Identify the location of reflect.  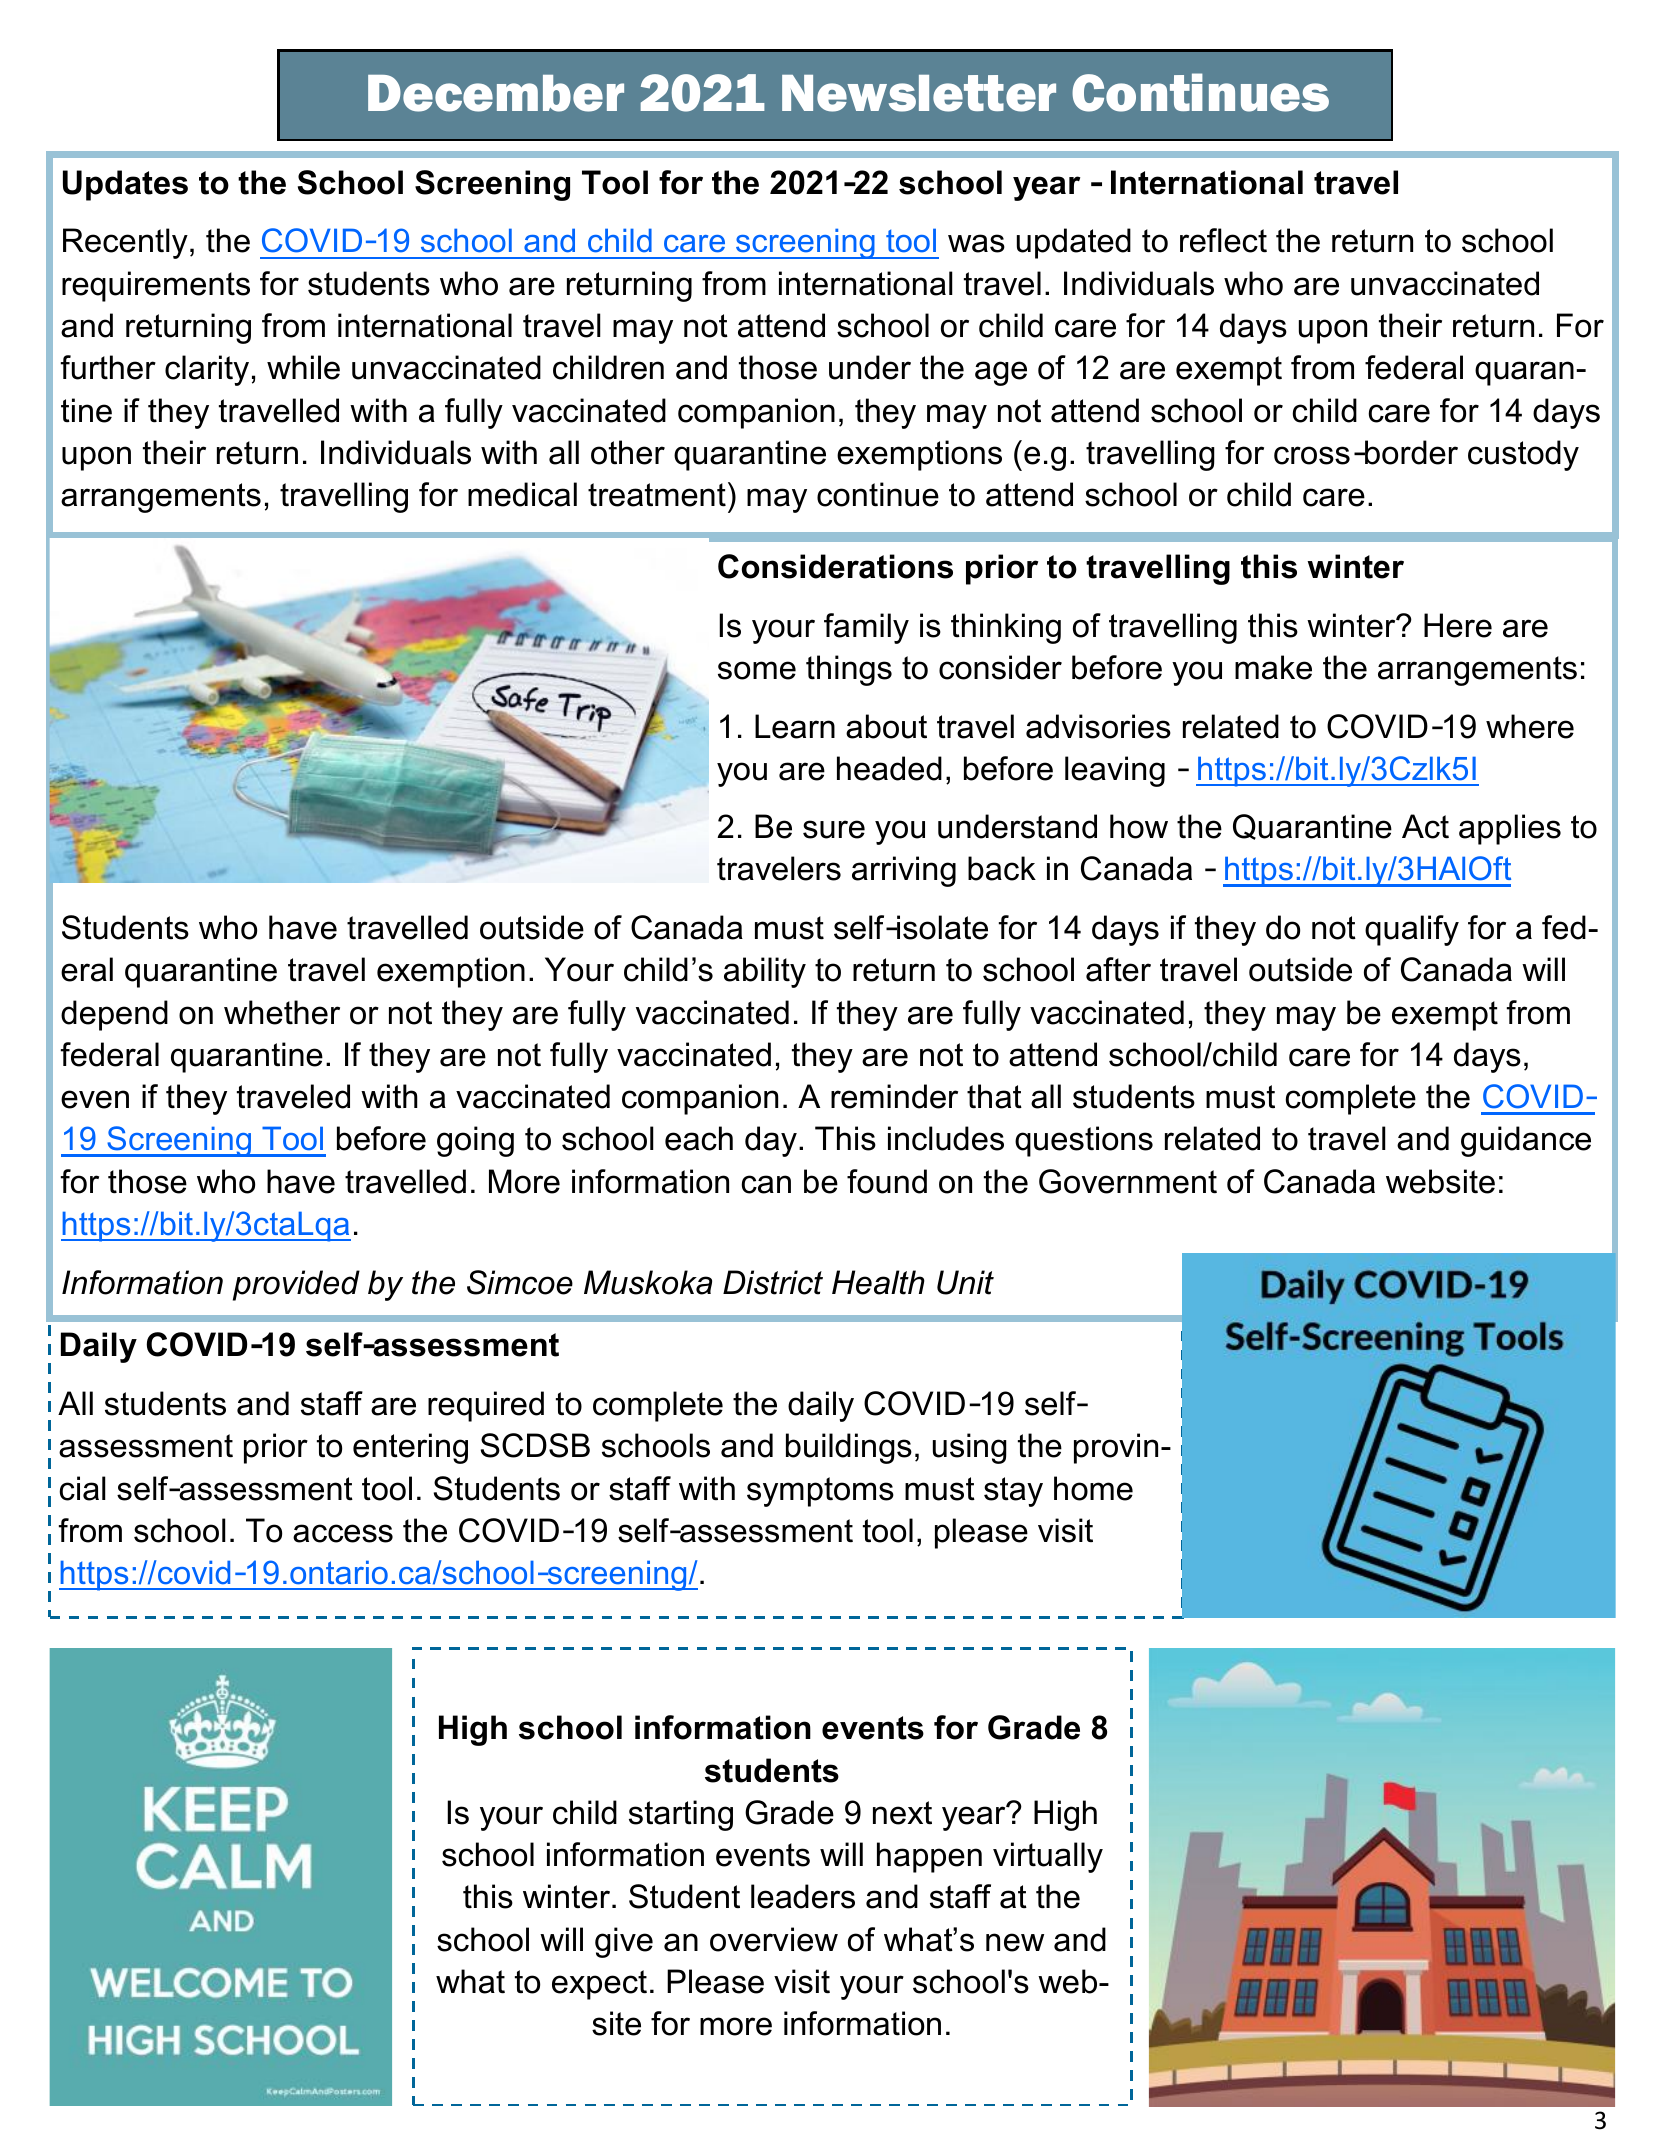
(1223, 240).
